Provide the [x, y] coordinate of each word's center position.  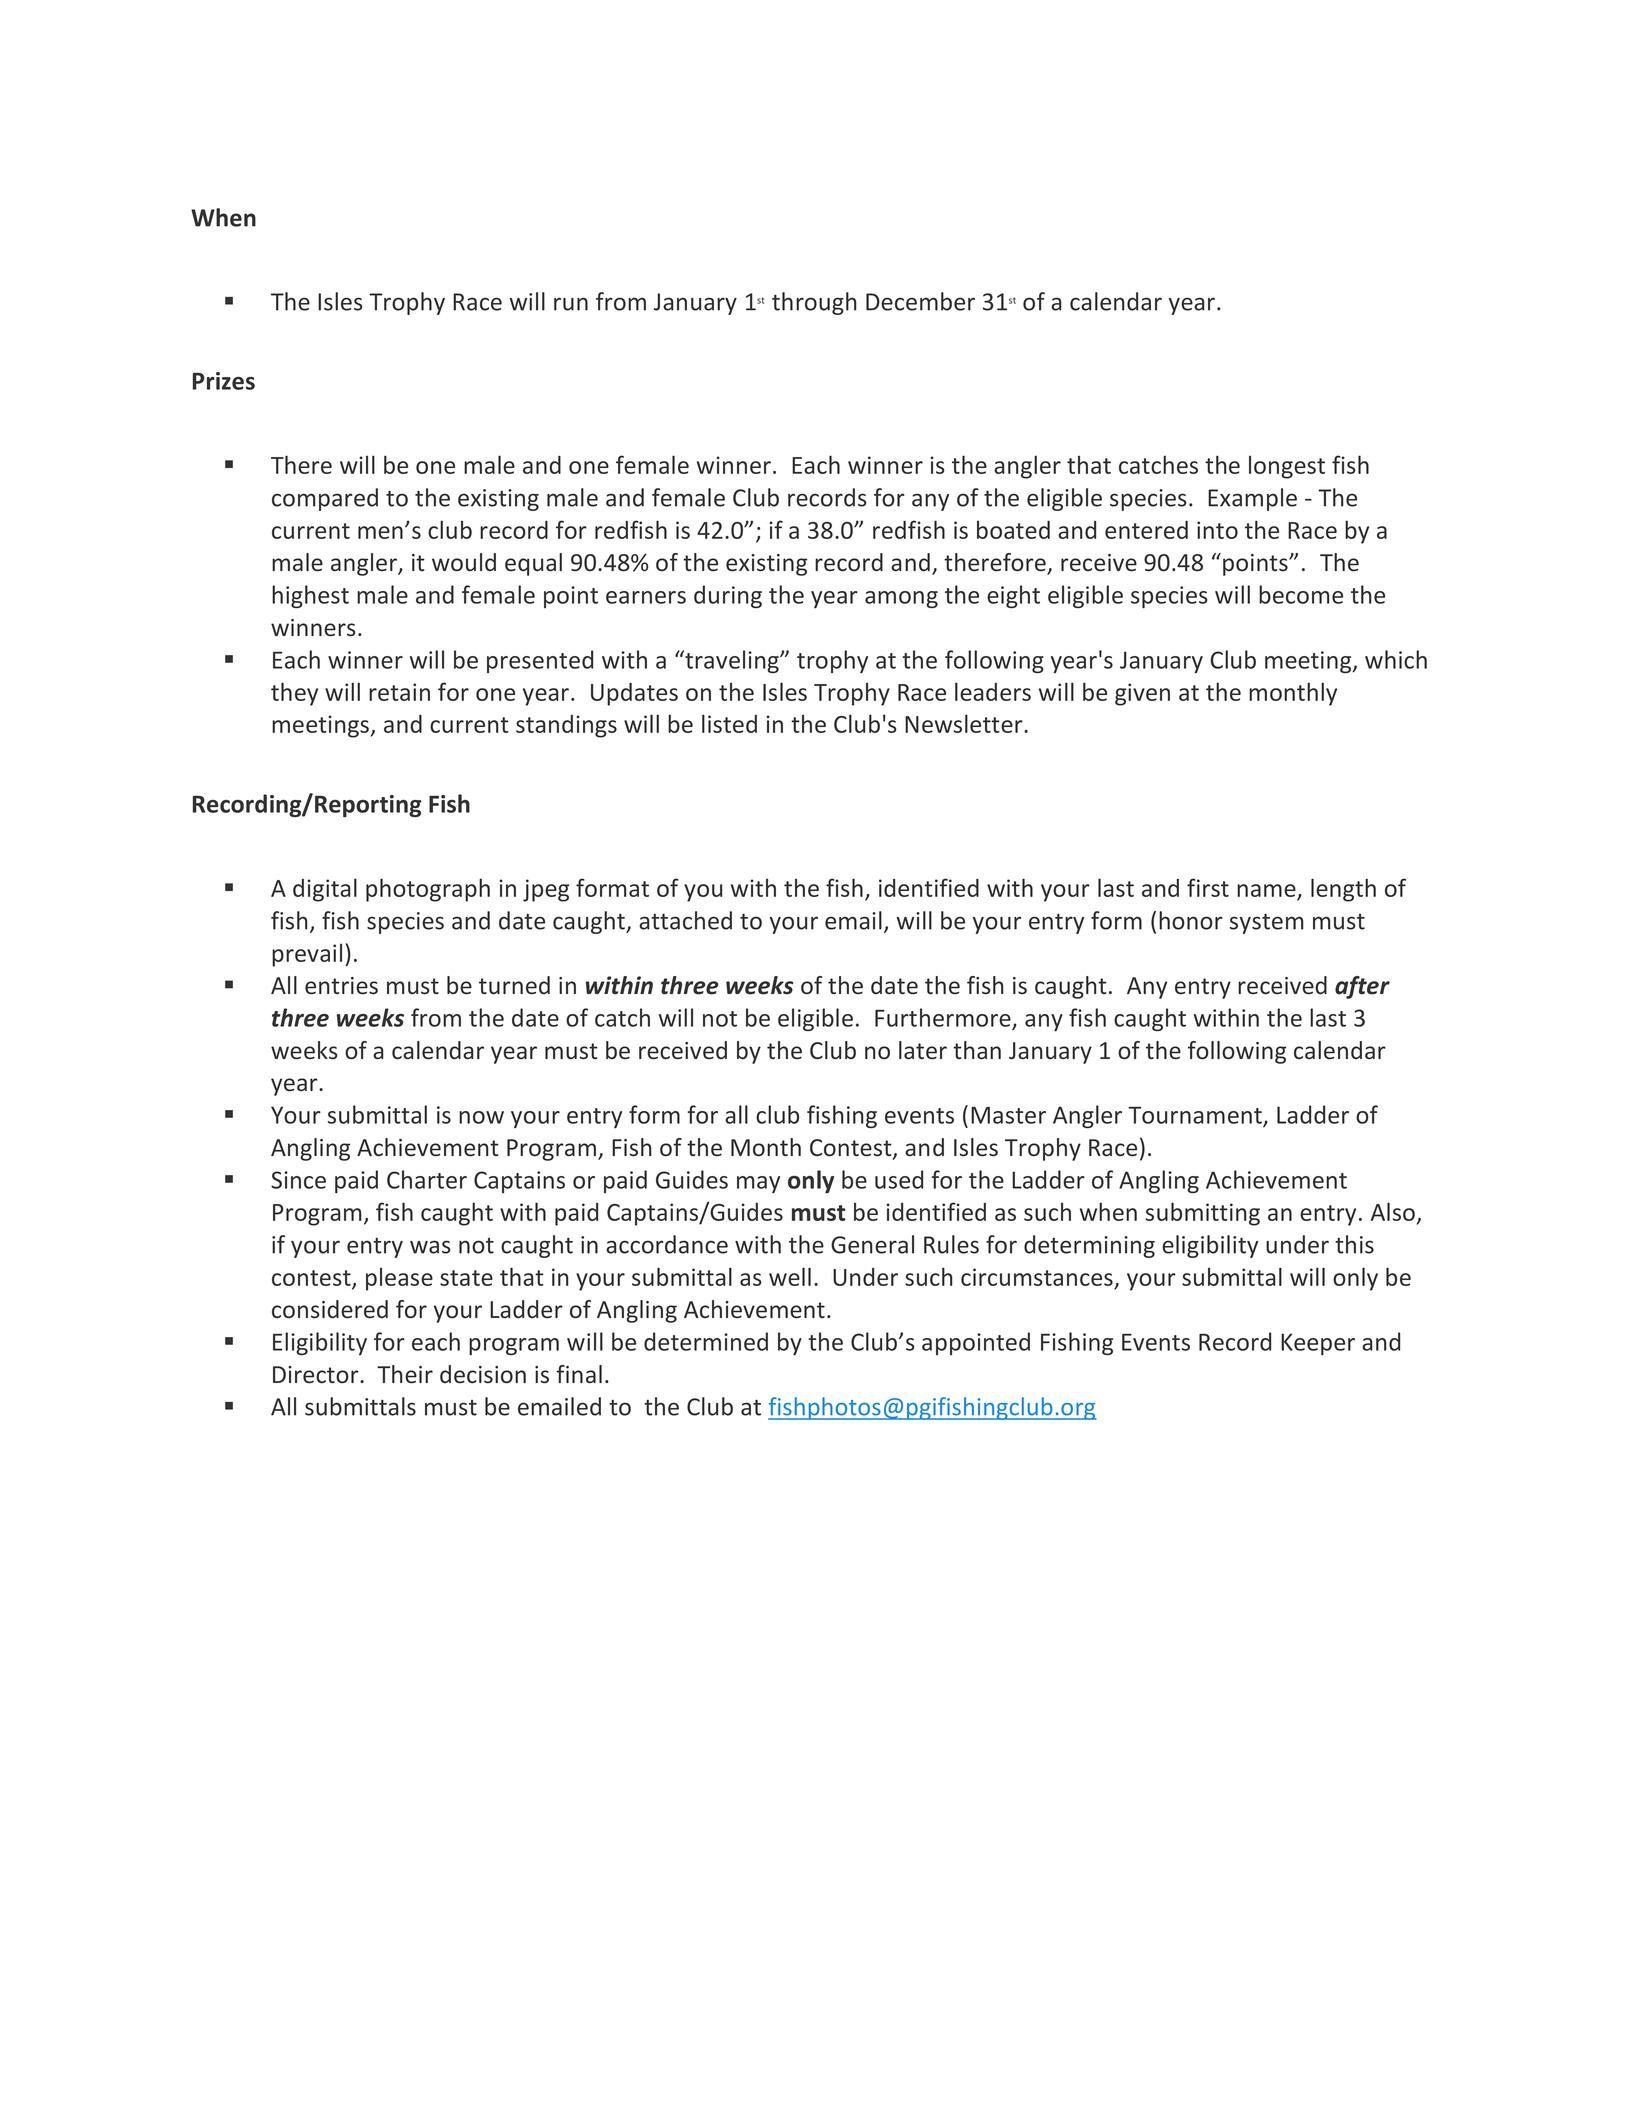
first [1208, 887]
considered [330, 1309]
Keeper [1318, 1344]
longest [1287, 467]
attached [685, 920]
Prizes [224, 381]
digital [325, 890]
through [814, 303]
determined [706, 1341]
